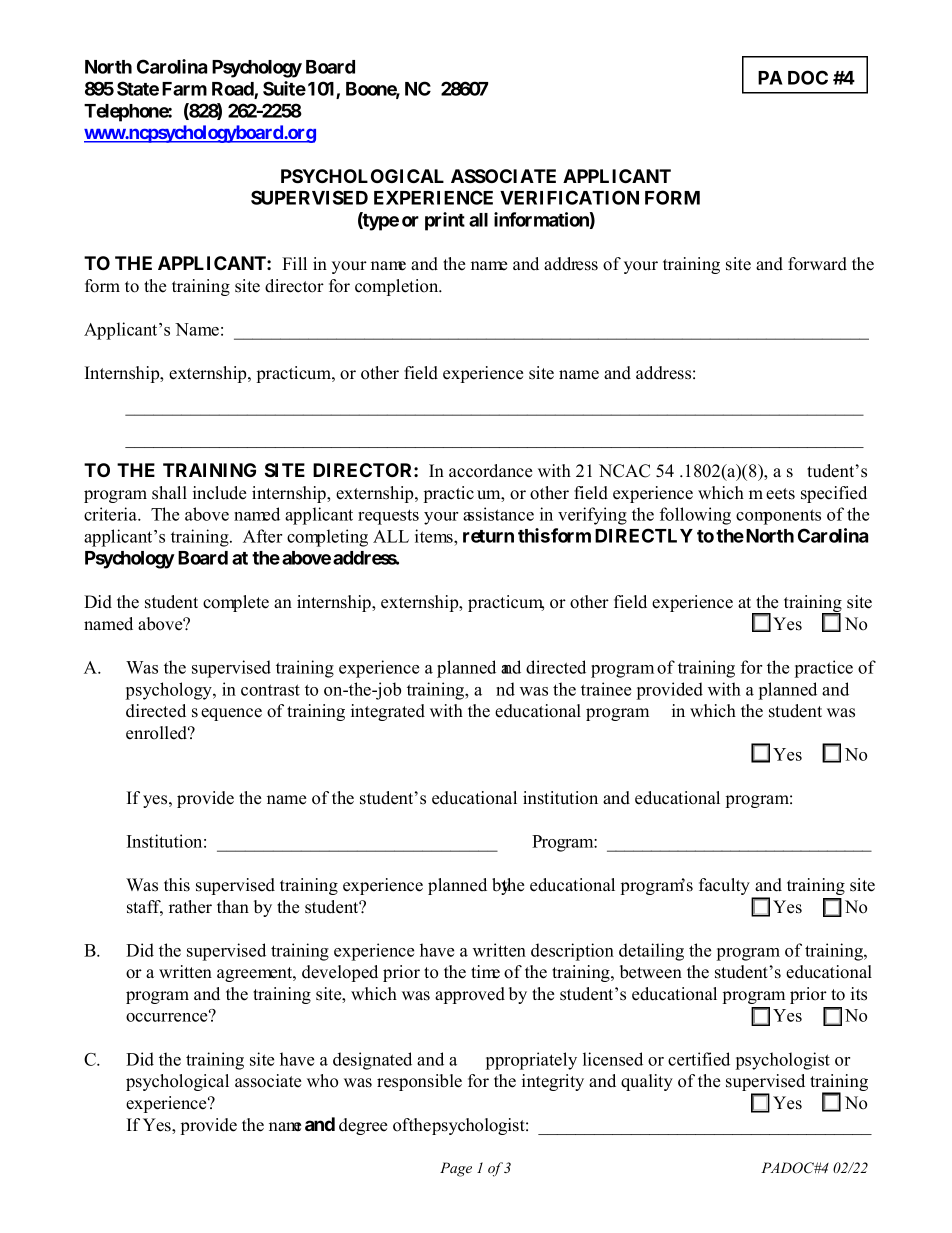 Image resolution: width=952 pixels, height=1233 pixels. I want to click on rather, so click(190, 907).
